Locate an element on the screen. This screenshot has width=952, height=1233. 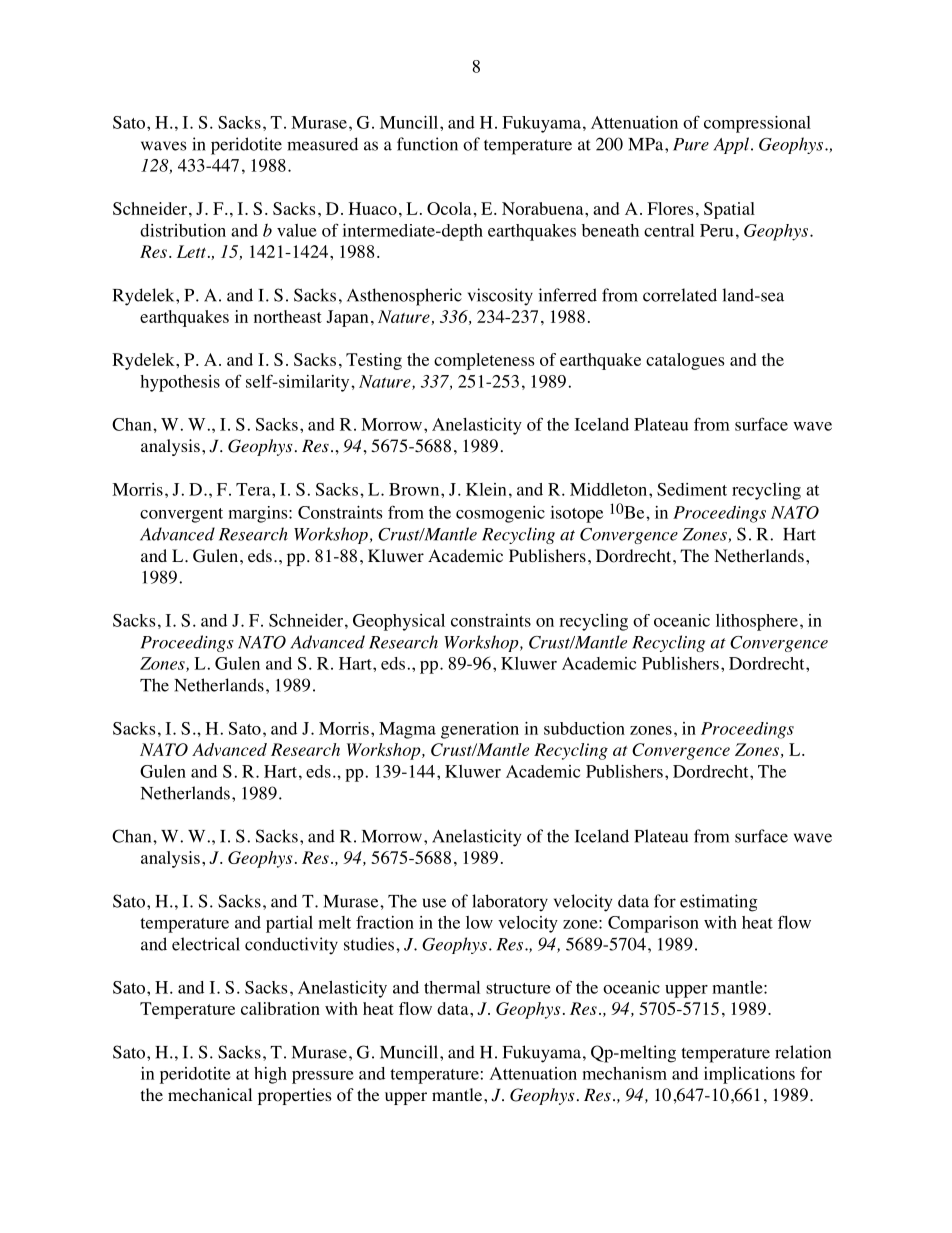
lithosphere is located at coordinates (757, 622).
